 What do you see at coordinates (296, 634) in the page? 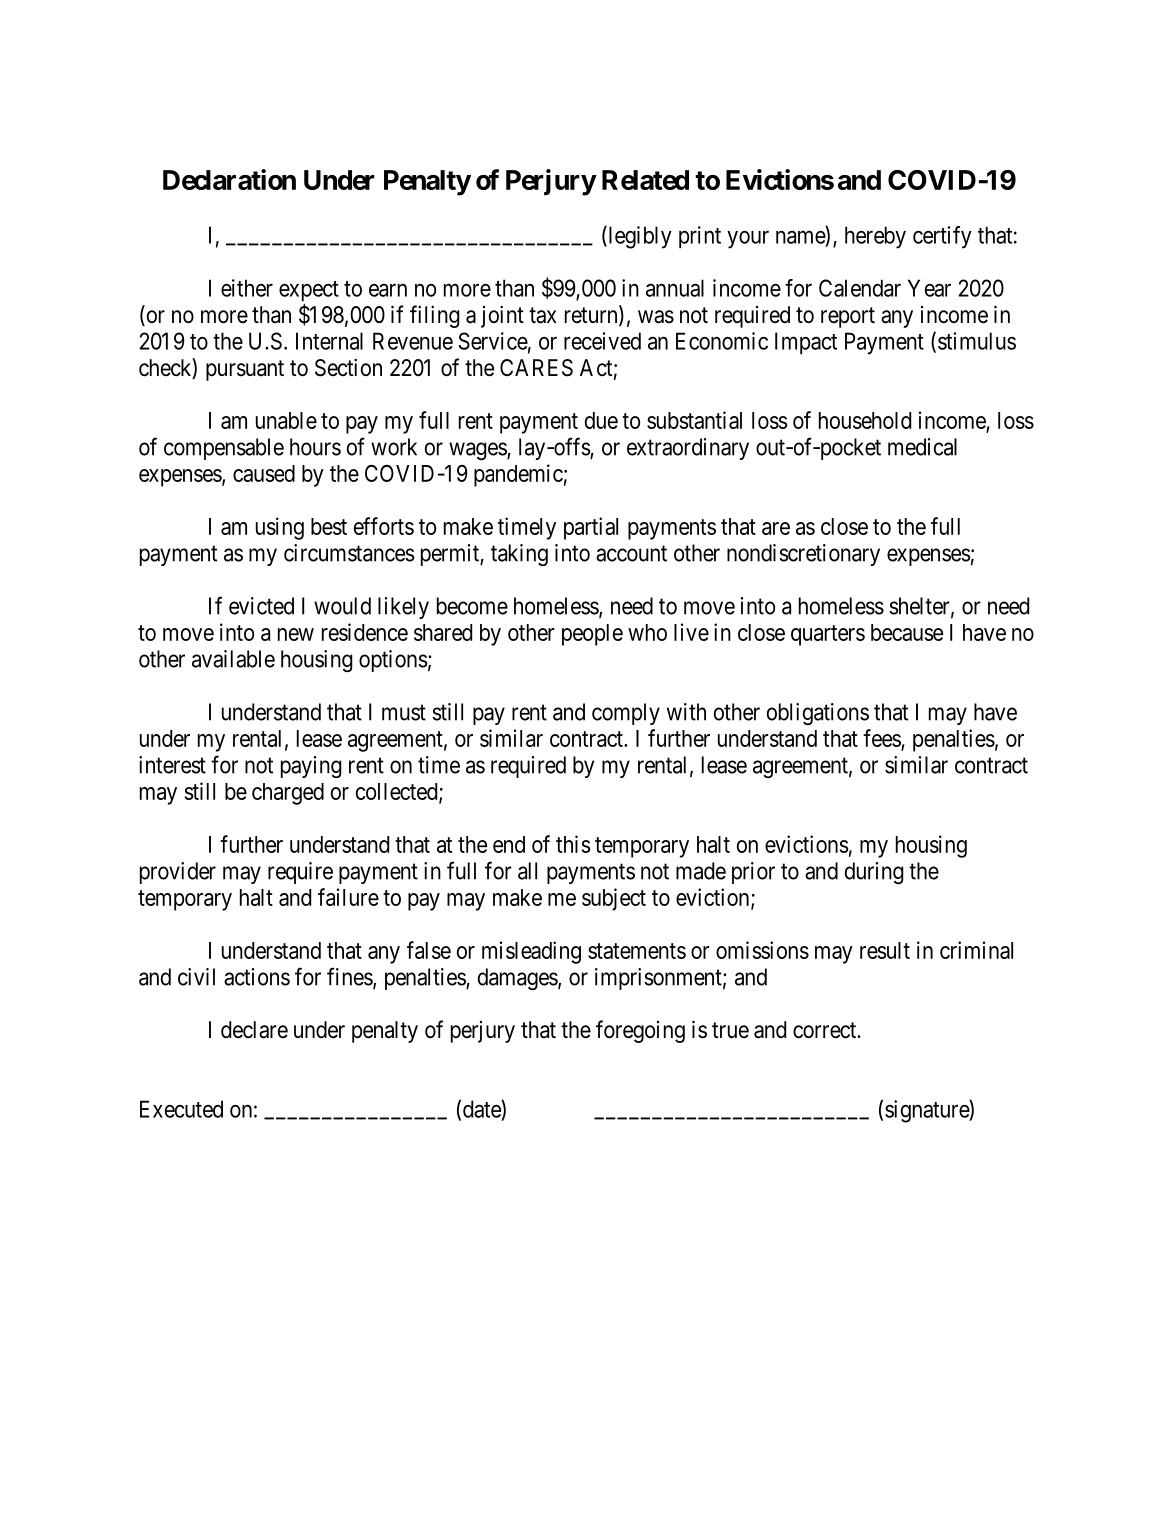
I see `new` at bounding box center [296, 634].
